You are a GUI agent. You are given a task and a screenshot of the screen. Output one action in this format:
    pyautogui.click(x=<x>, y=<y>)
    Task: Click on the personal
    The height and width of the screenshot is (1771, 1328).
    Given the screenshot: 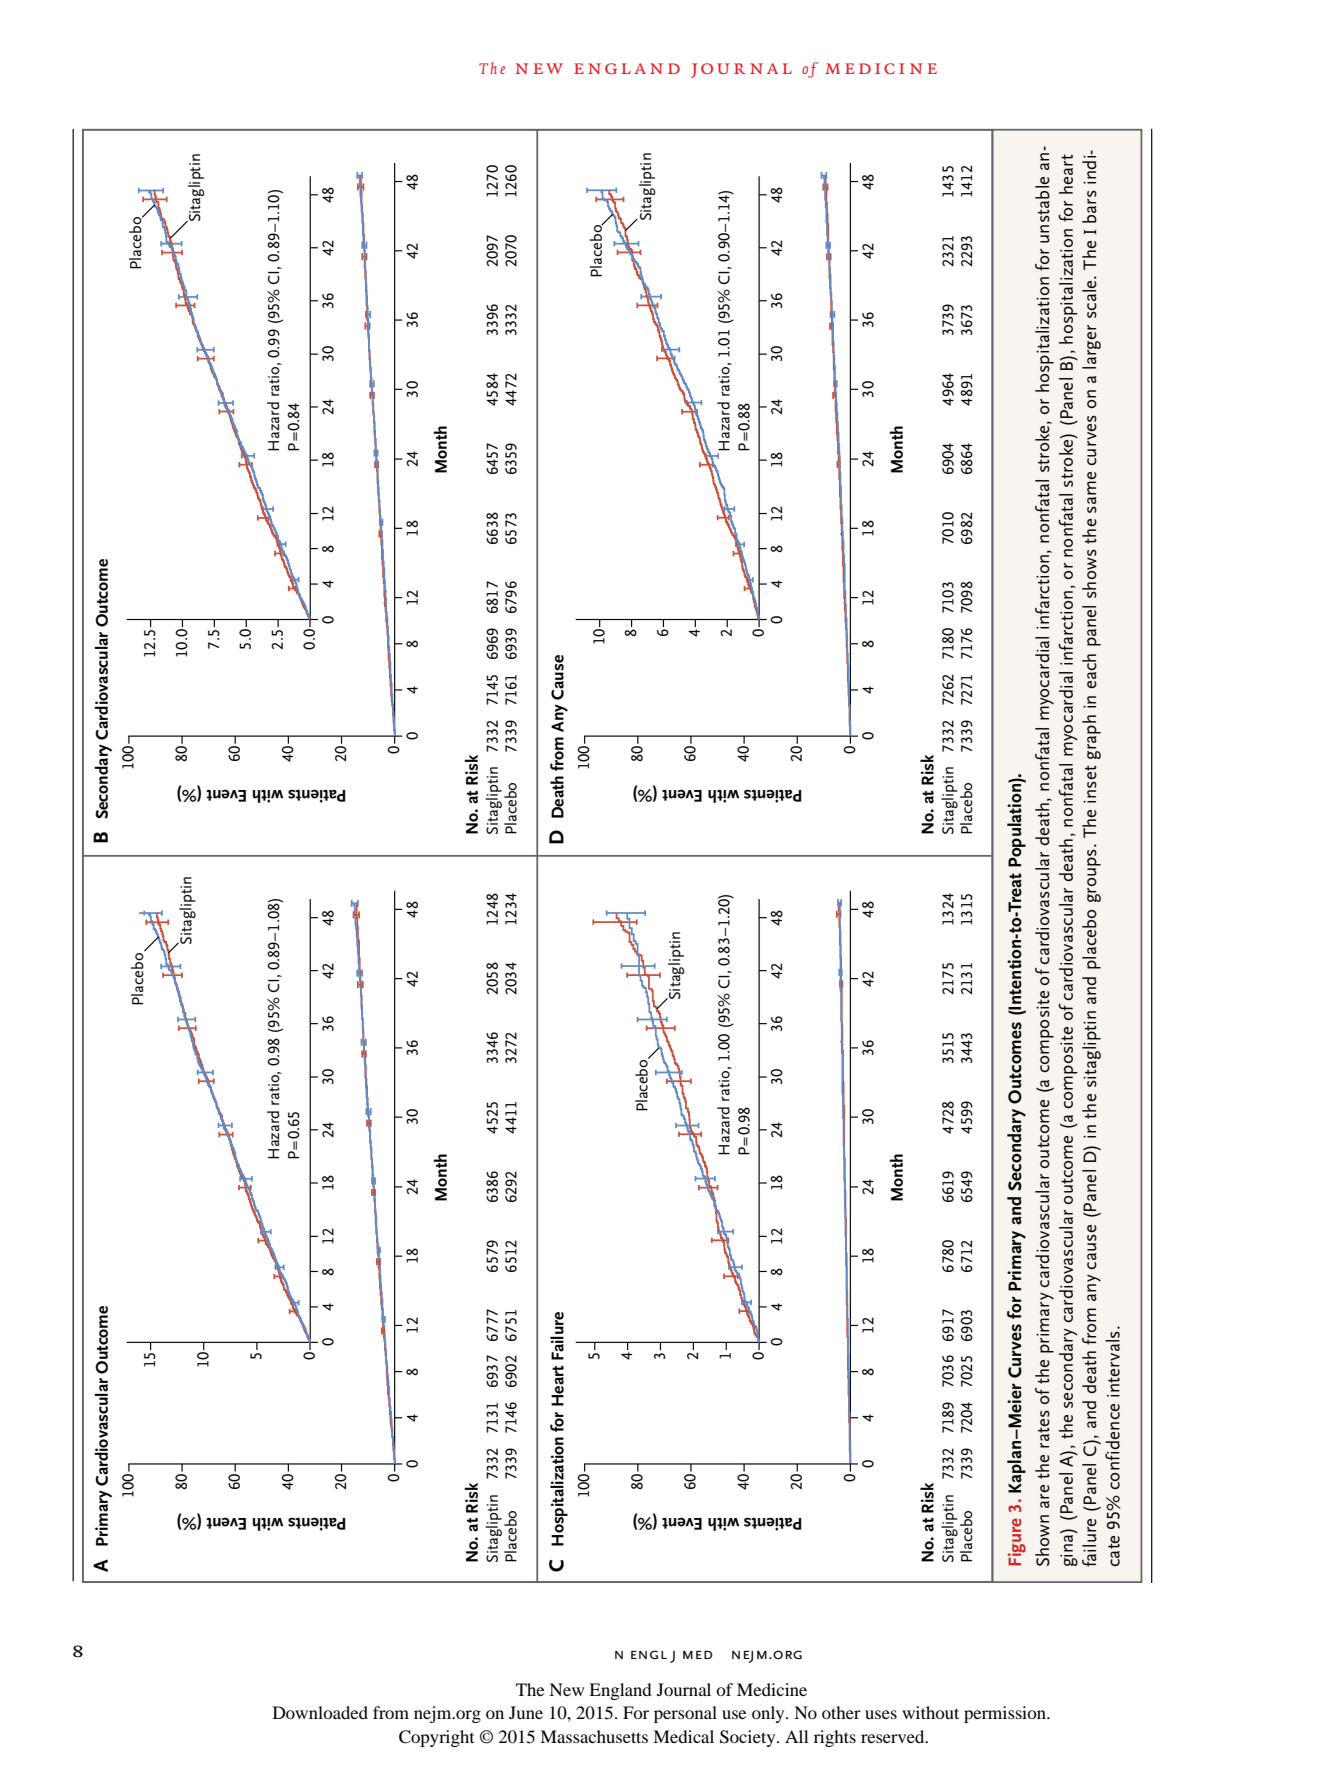 What is the action you would take?
    pyautogui.click(x=685, y=1714)
